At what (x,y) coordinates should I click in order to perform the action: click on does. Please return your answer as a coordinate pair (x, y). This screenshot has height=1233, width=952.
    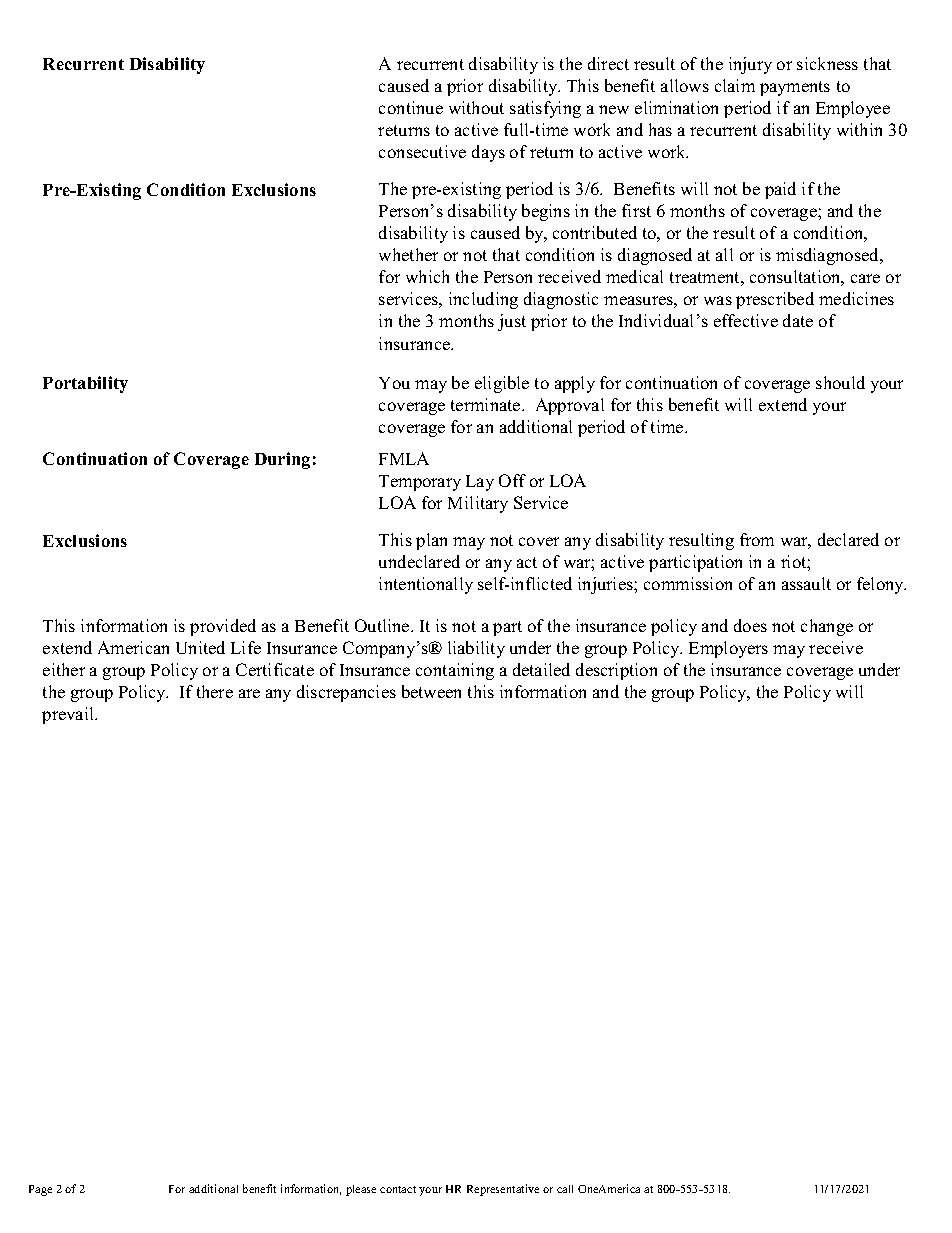
    Looking at the image, I should click on (750, 625).
